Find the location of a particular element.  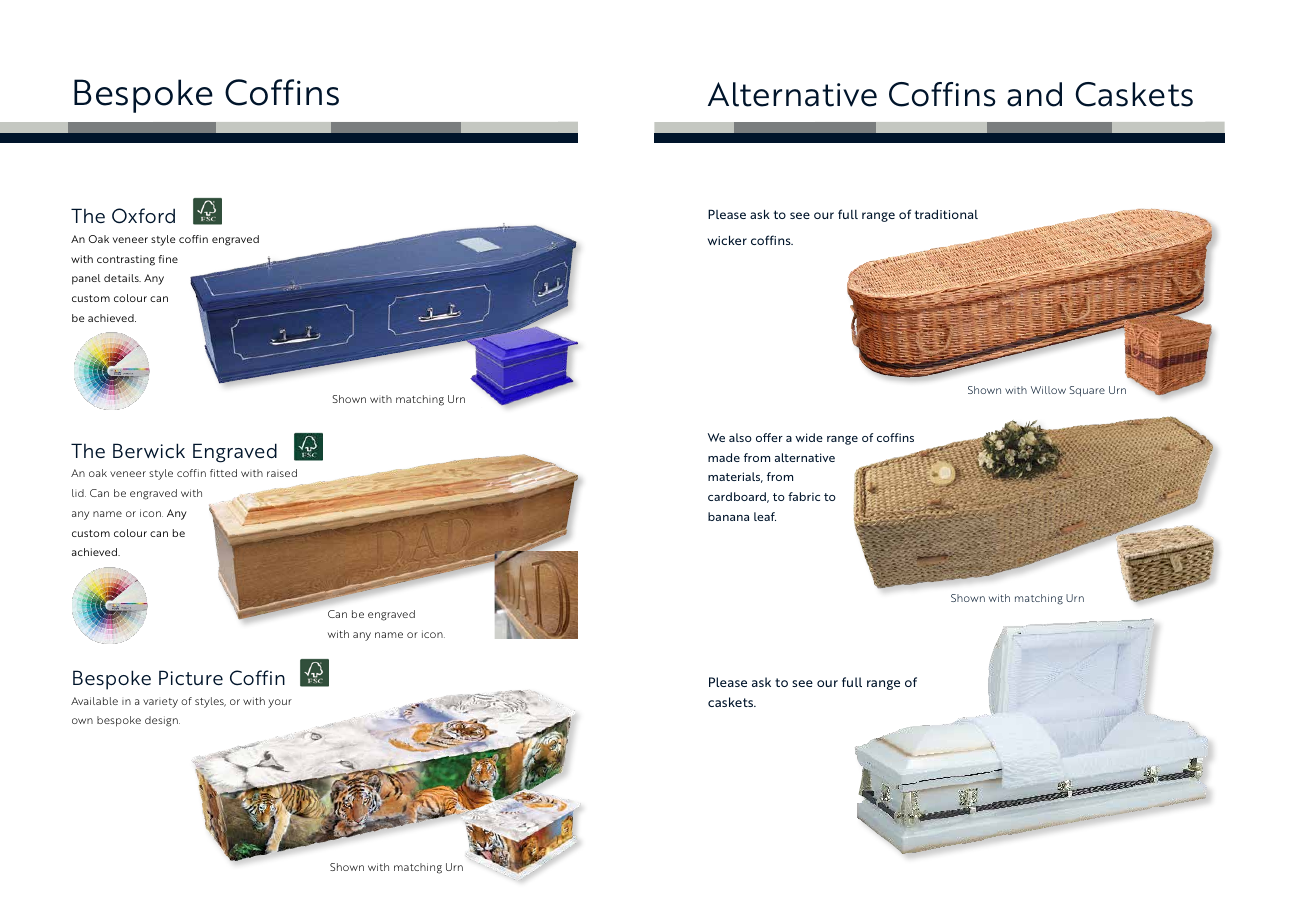

wicker is located at coordinates (727, 240).
